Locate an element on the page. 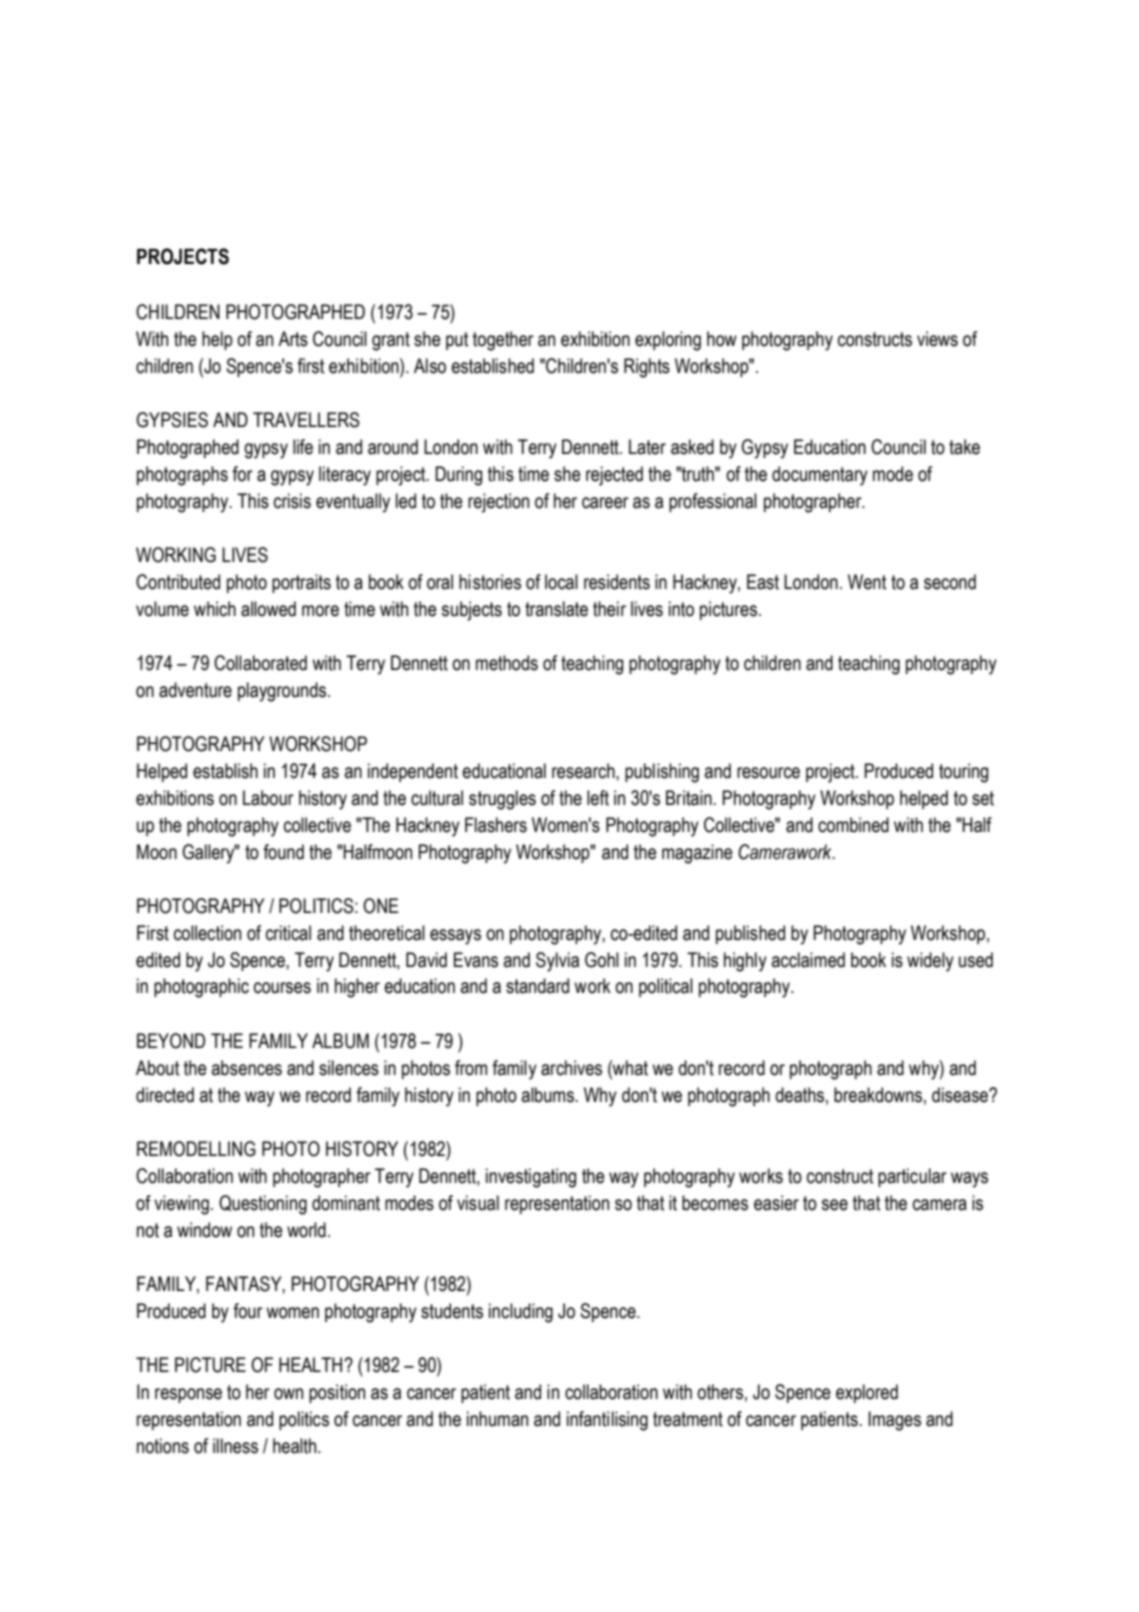 The image size is (1139, 1612). translate is located at coordinates (556, 609).
